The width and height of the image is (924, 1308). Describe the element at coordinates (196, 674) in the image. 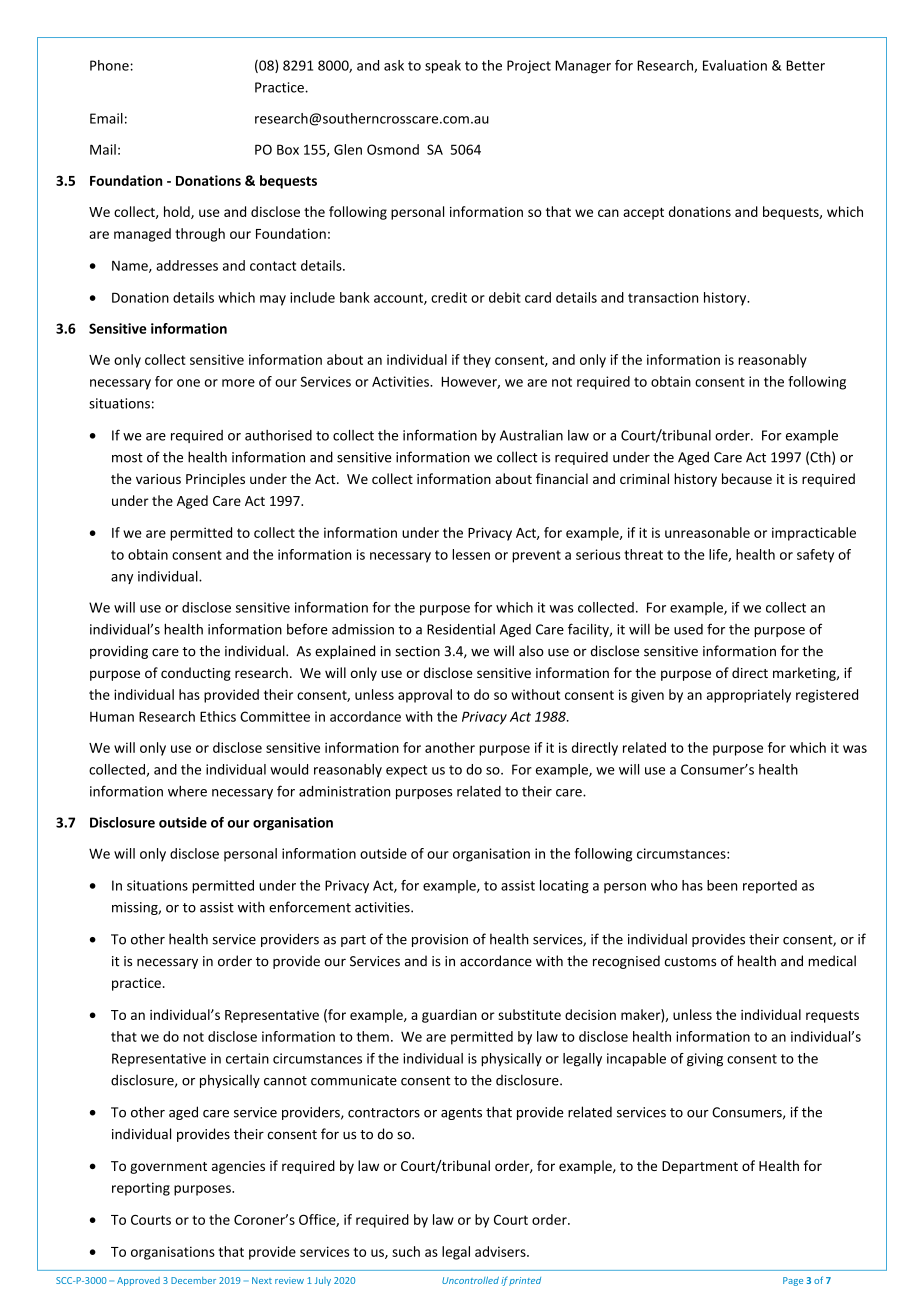

I see `conducting` at that location.
